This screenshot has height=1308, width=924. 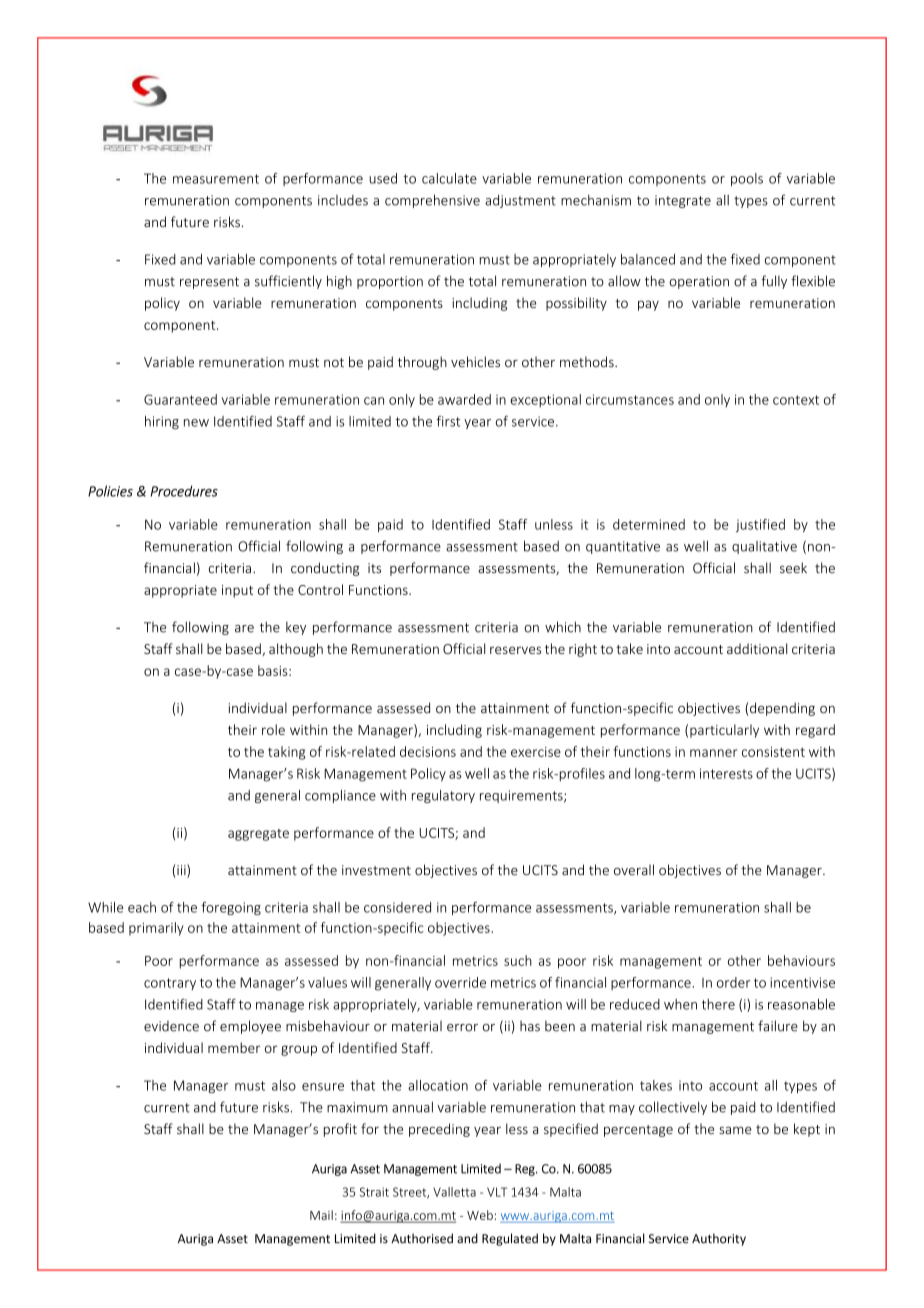 What do you see at coordinates (432, 201) in the screenshot?
I see `comprehensive` at bounding box center [432, 201].
